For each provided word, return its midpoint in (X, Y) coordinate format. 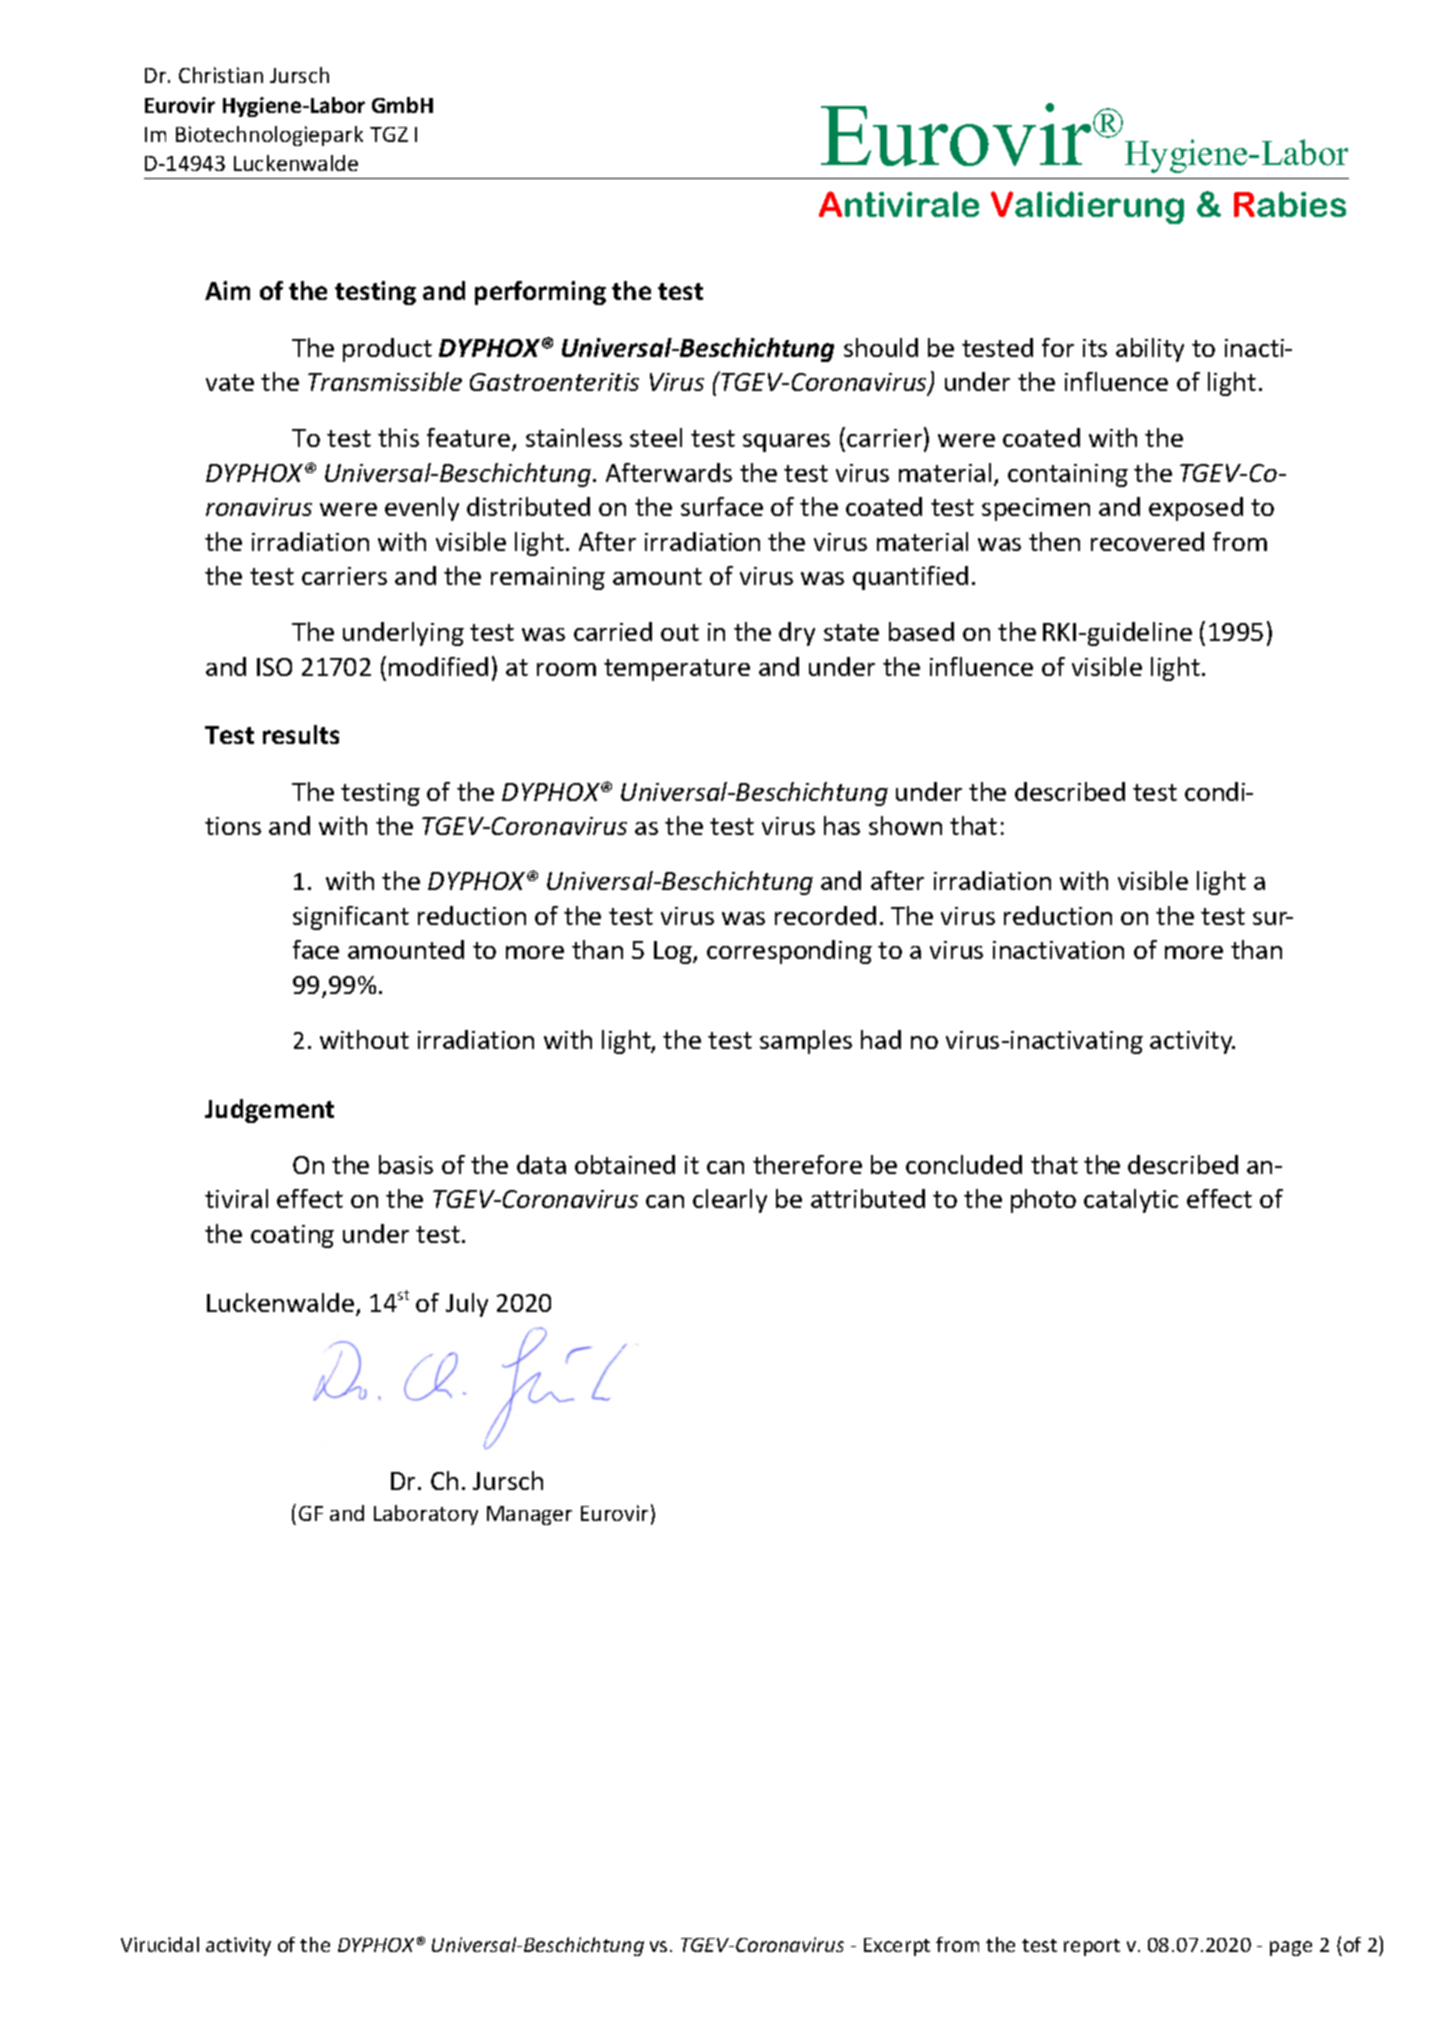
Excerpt (897, 1947)
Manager (529, 1515)
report (1092, 1947)
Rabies (1290, 204)
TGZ (389, 134)
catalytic (1131, 1201)
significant (351, 918)
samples (806, 1042)
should (881, 347)
